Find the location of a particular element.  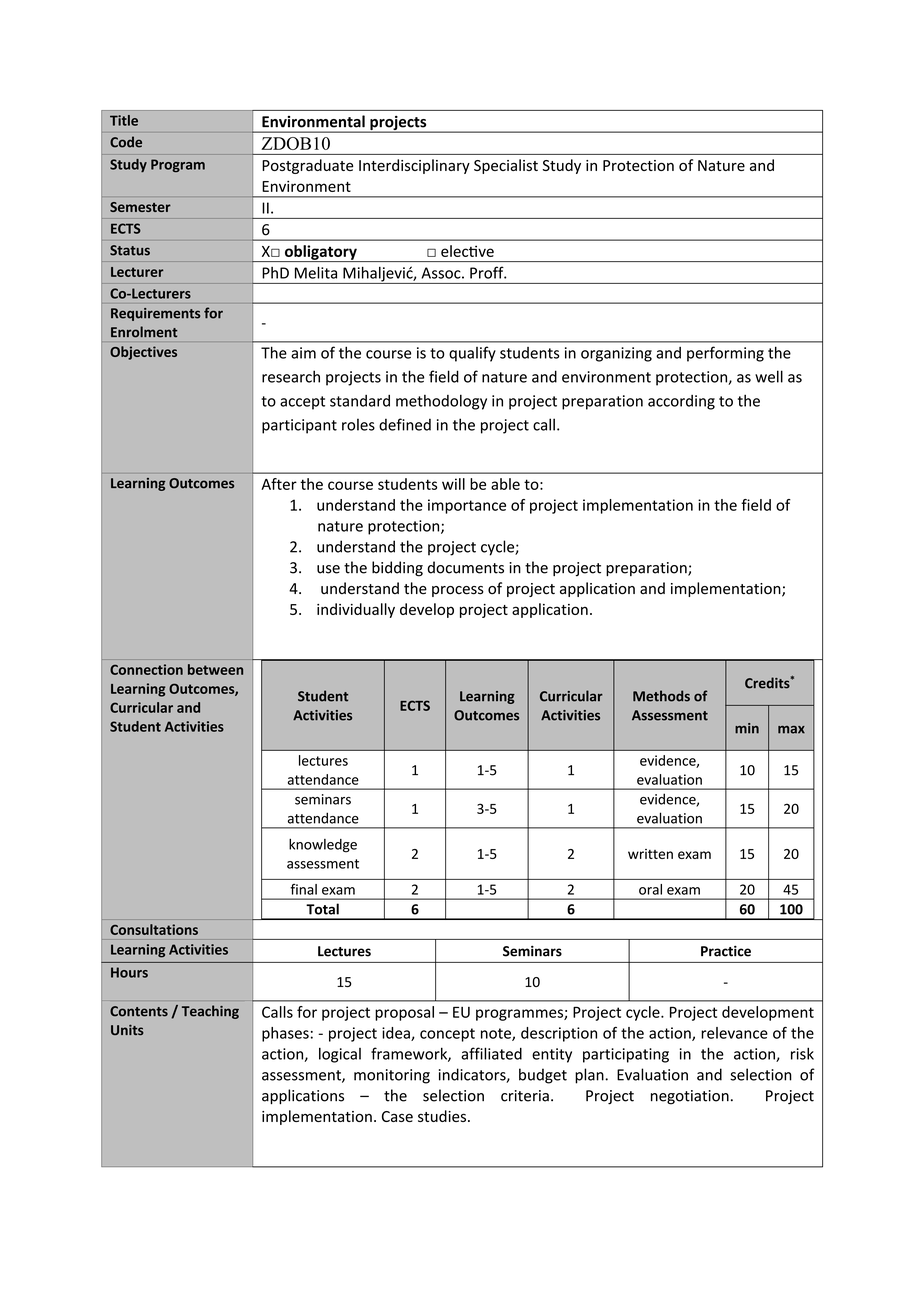

process is located at coordinates (458, 591).
